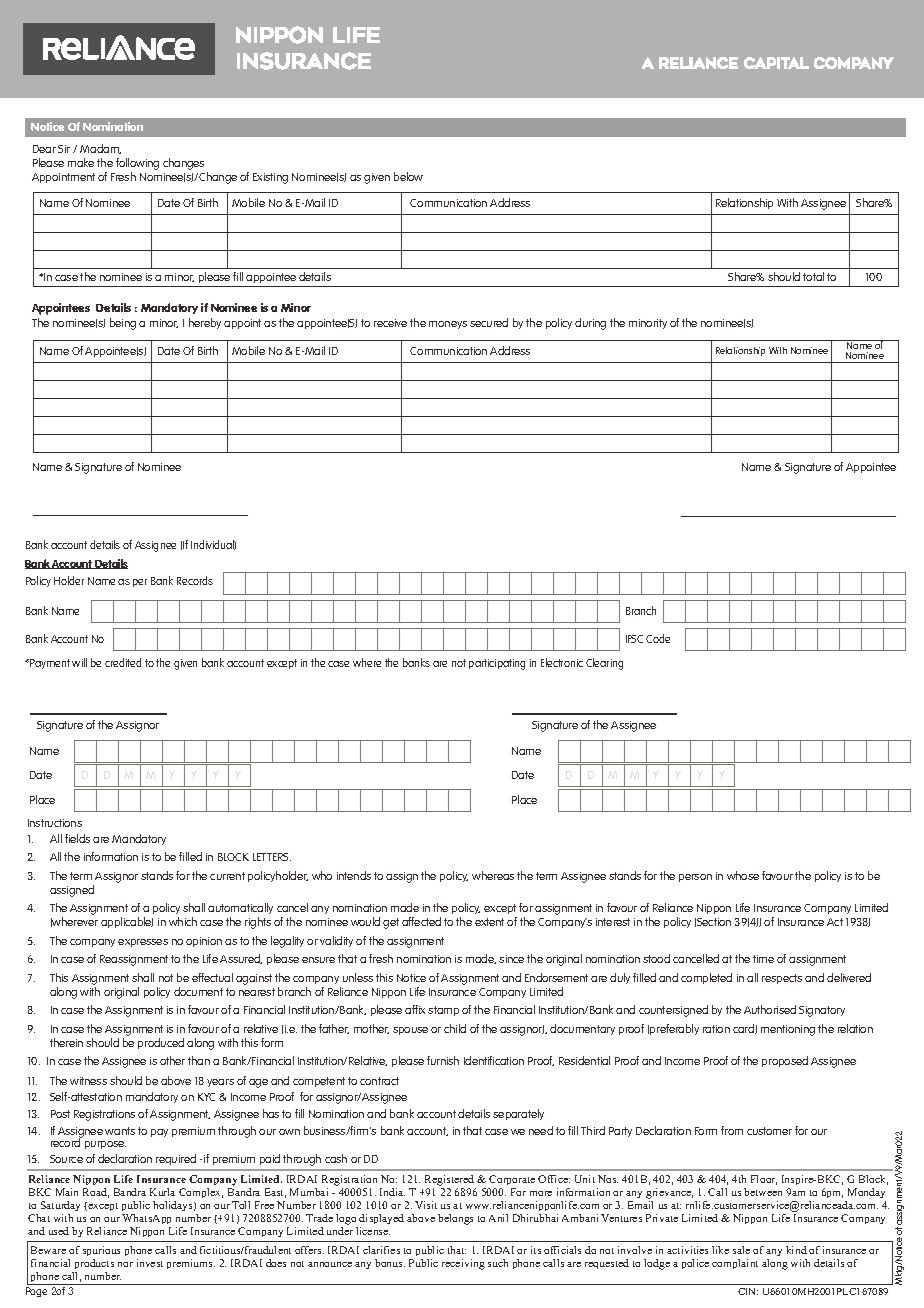 This image has width=924, height=1308. Describe the element at coordinates (590, 324) in the image. I see `during` at that location.
